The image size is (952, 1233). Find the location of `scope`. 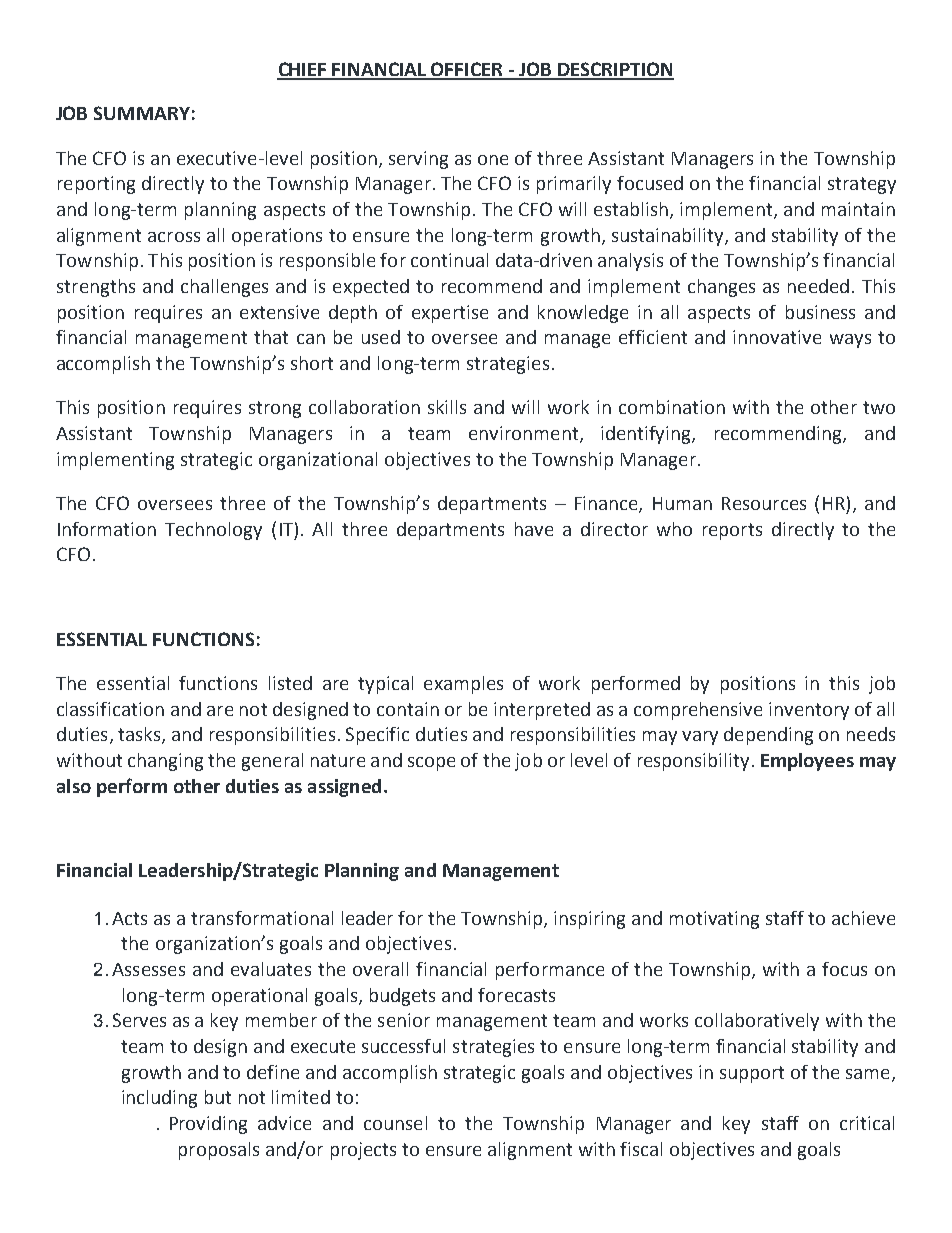

scope is located at coordinates (431, 764).
